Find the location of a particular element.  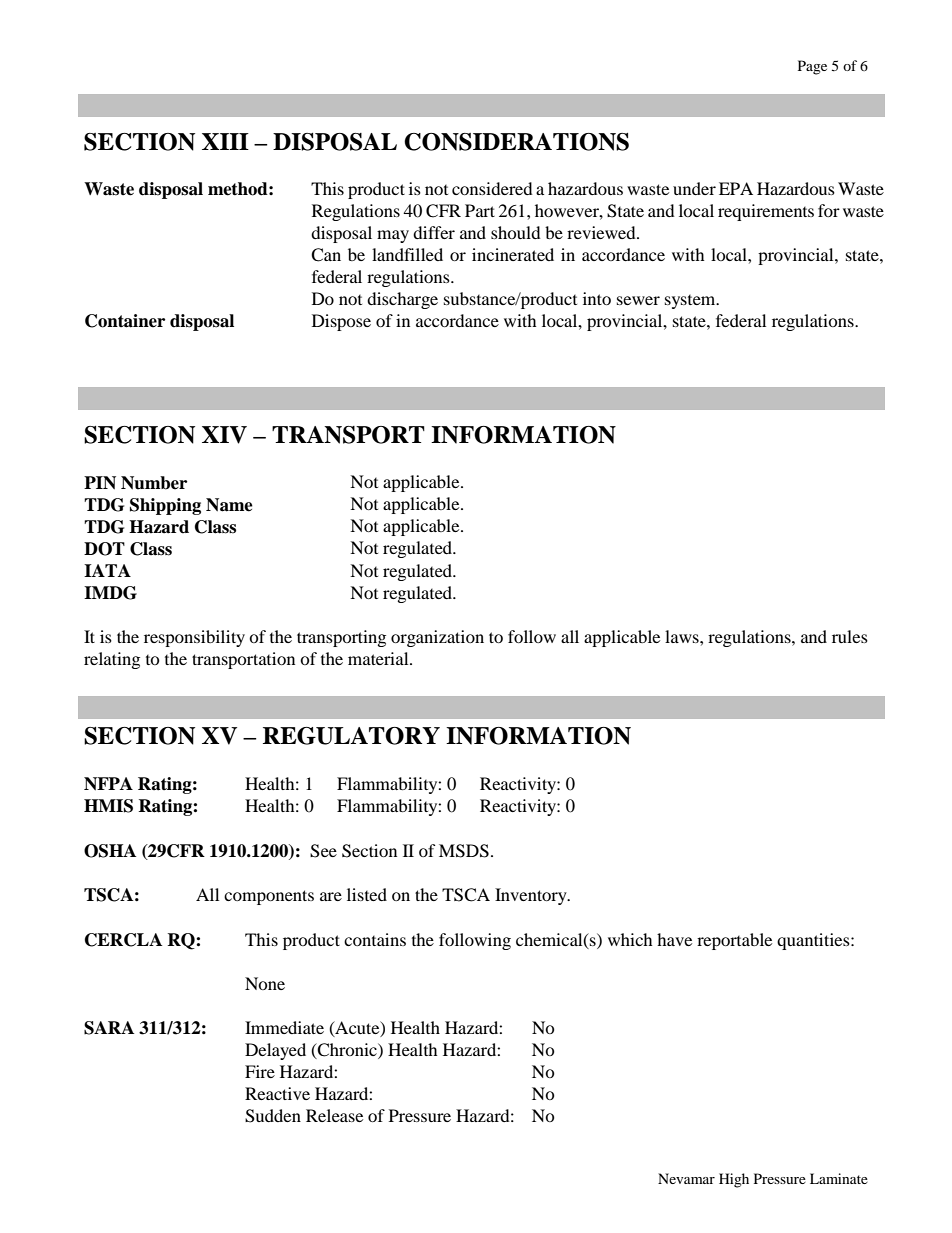

XIV is located at coordinates (224, 435).
